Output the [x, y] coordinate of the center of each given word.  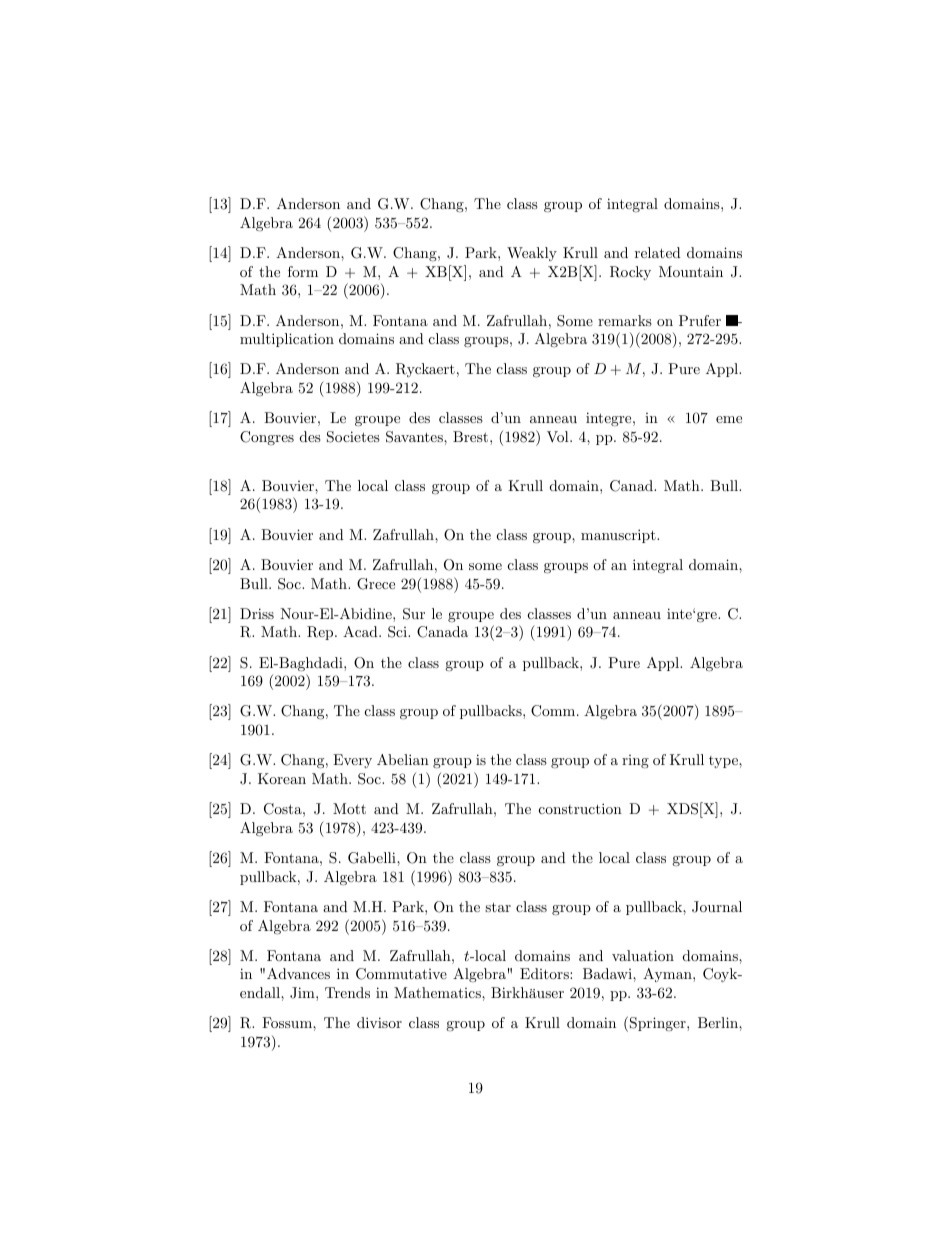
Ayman [668, 975]
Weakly [532, 254]
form [303, 271]
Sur [414, 614]
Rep [321, 633]
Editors [545, 973]
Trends [347, 992]
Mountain [691, 271]
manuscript [619, 536]
